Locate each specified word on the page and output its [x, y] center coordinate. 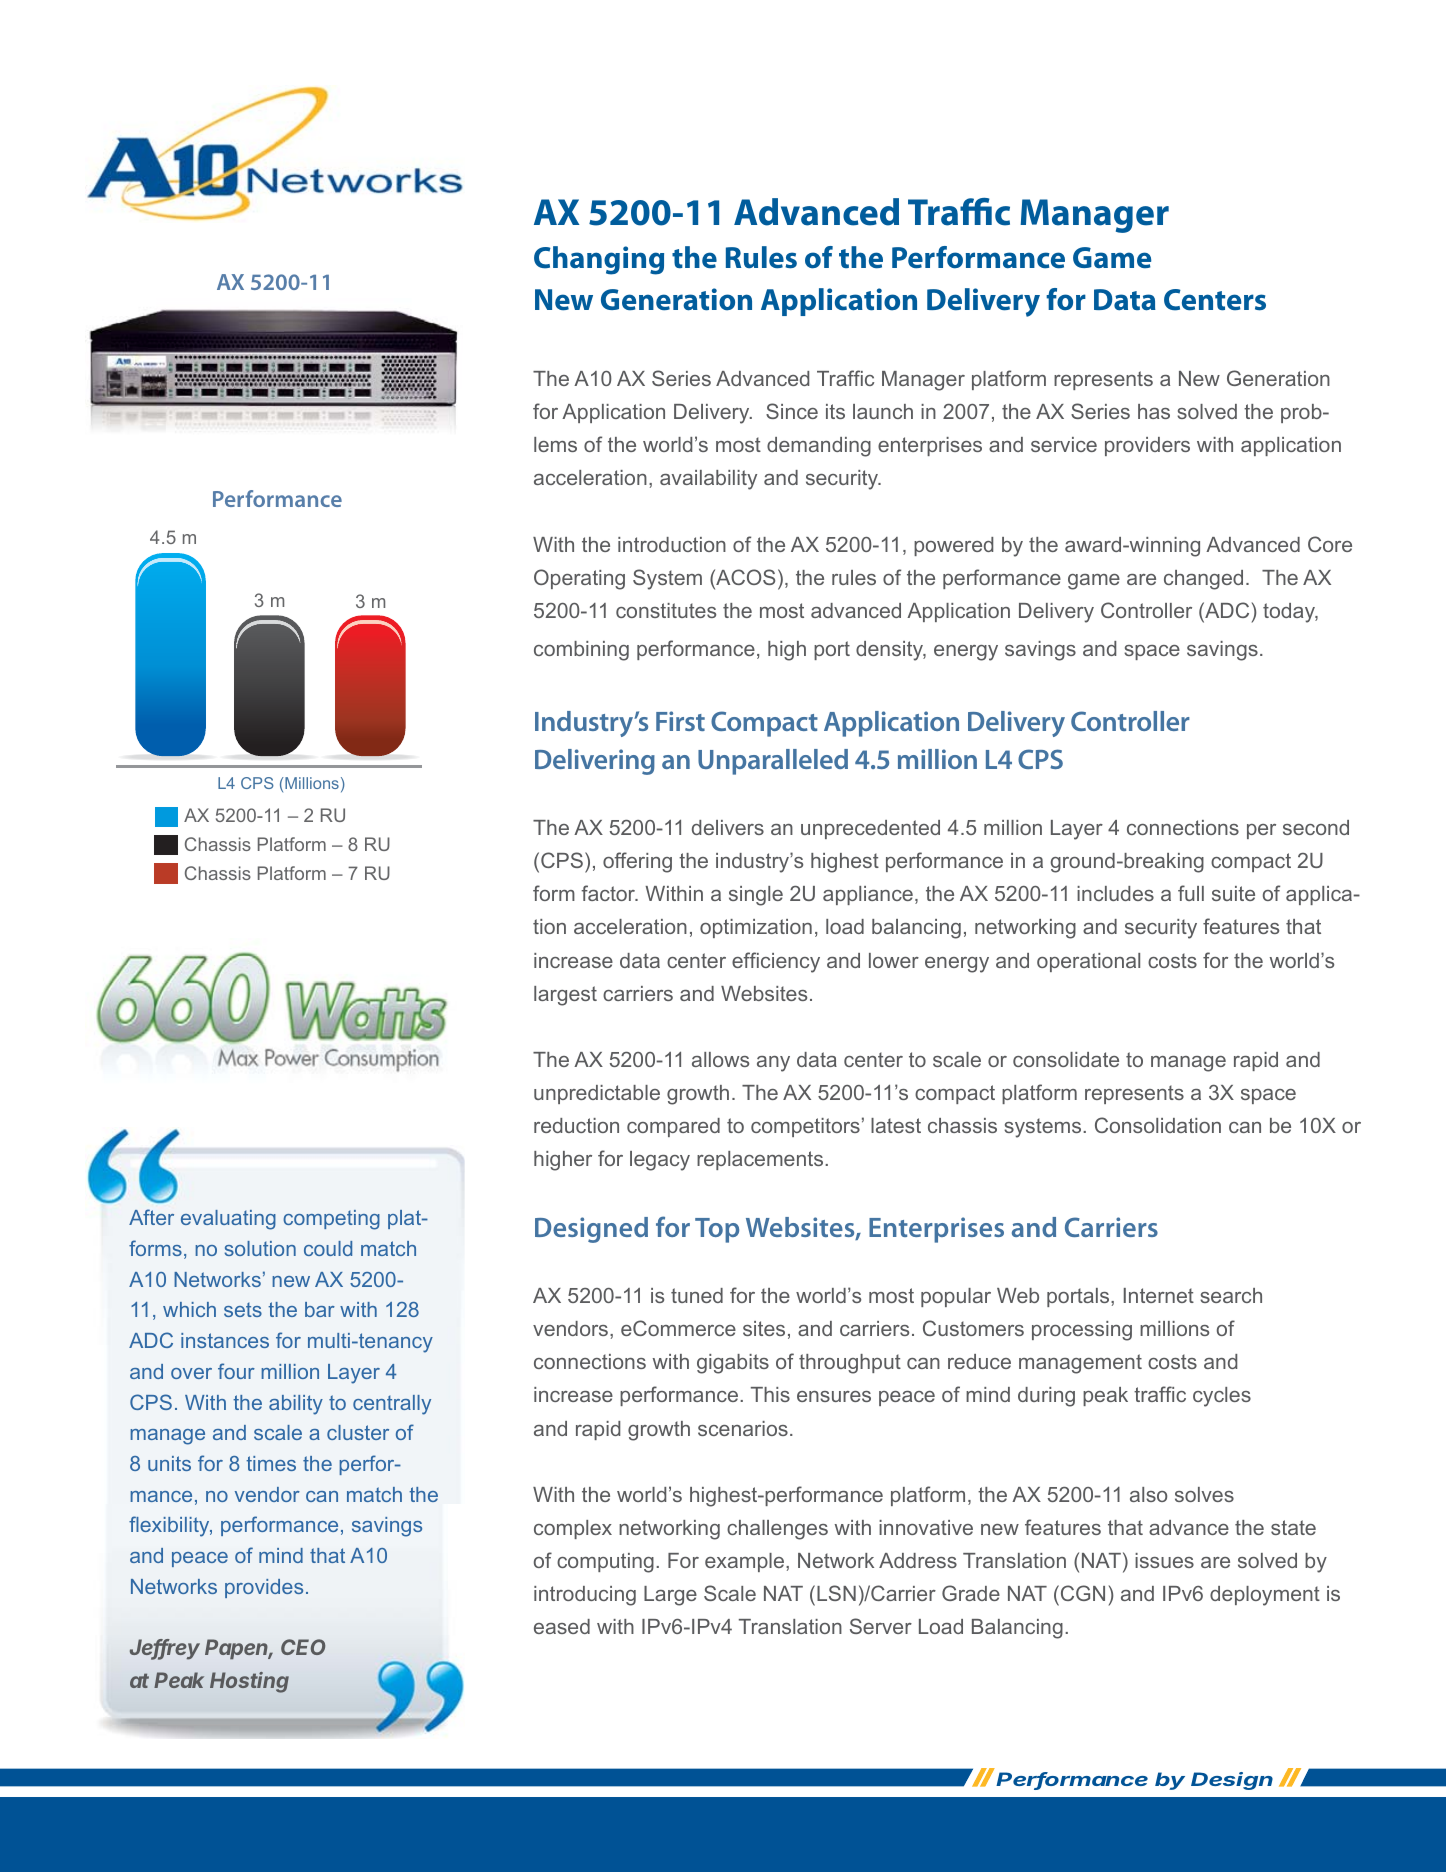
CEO [303, 1647]
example [746, 1562]
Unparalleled [773, 762]
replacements [761, 1160]
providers [1147, 446]
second [1316, 827]
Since [792, 411]
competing [331, 1220]
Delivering [595, 762]
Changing [599, 260]
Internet [1159, 1295]
